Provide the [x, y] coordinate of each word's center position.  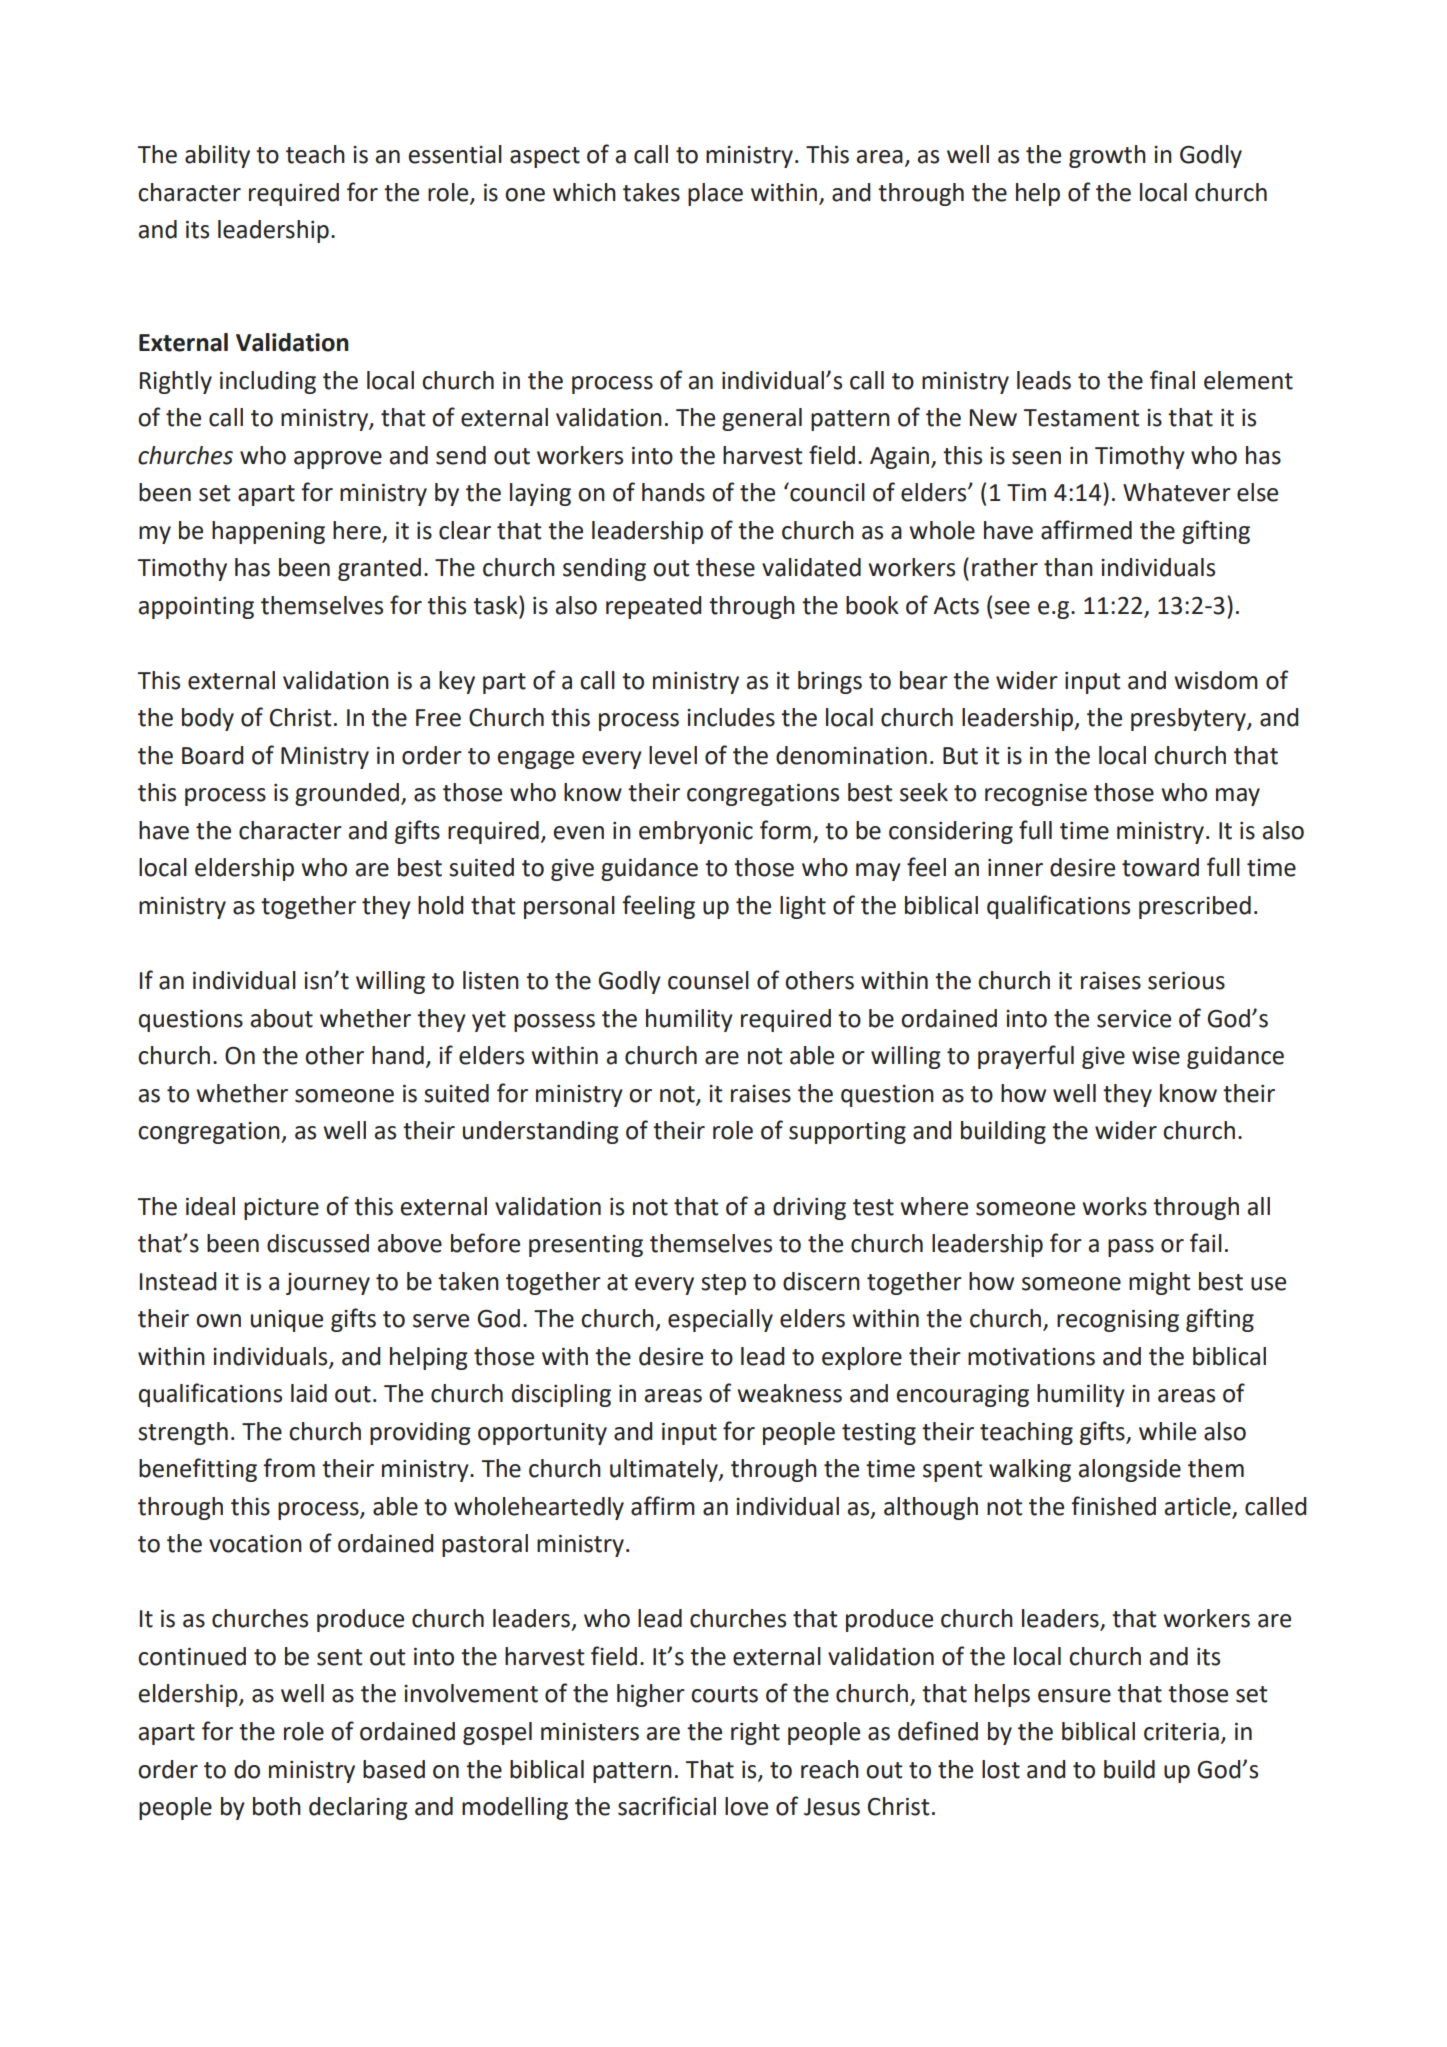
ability [217, 156]
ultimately [665, 1470]
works [1114, 1206]
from [289, 1468]
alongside [1129, 1470]
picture [281, 1209]
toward [1160, 867]
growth [1107, 156]
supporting [847, 1133]
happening [268, 532]
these [725, 567]
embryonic [696, 832]
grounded [347, 794]
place [715, 194]
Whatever [1177, 492]
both [277, 1806]
